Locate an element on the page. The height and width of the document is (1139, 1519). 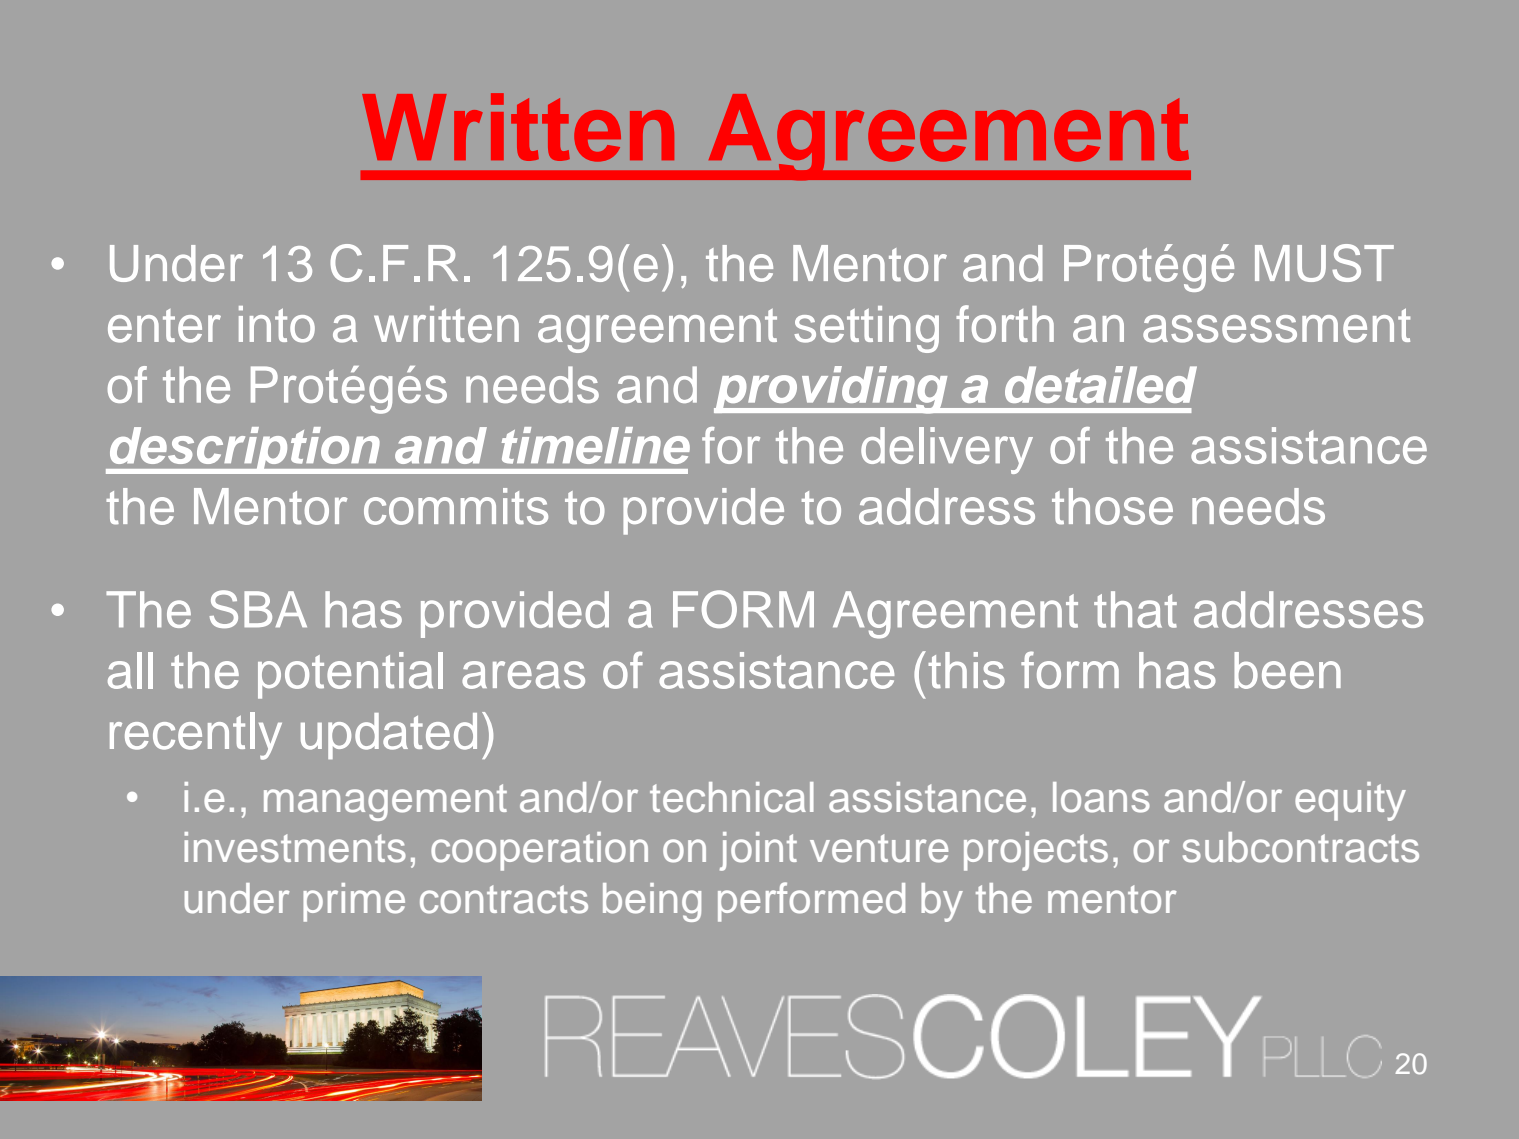
SBA is located at coordinates (258, 609).
